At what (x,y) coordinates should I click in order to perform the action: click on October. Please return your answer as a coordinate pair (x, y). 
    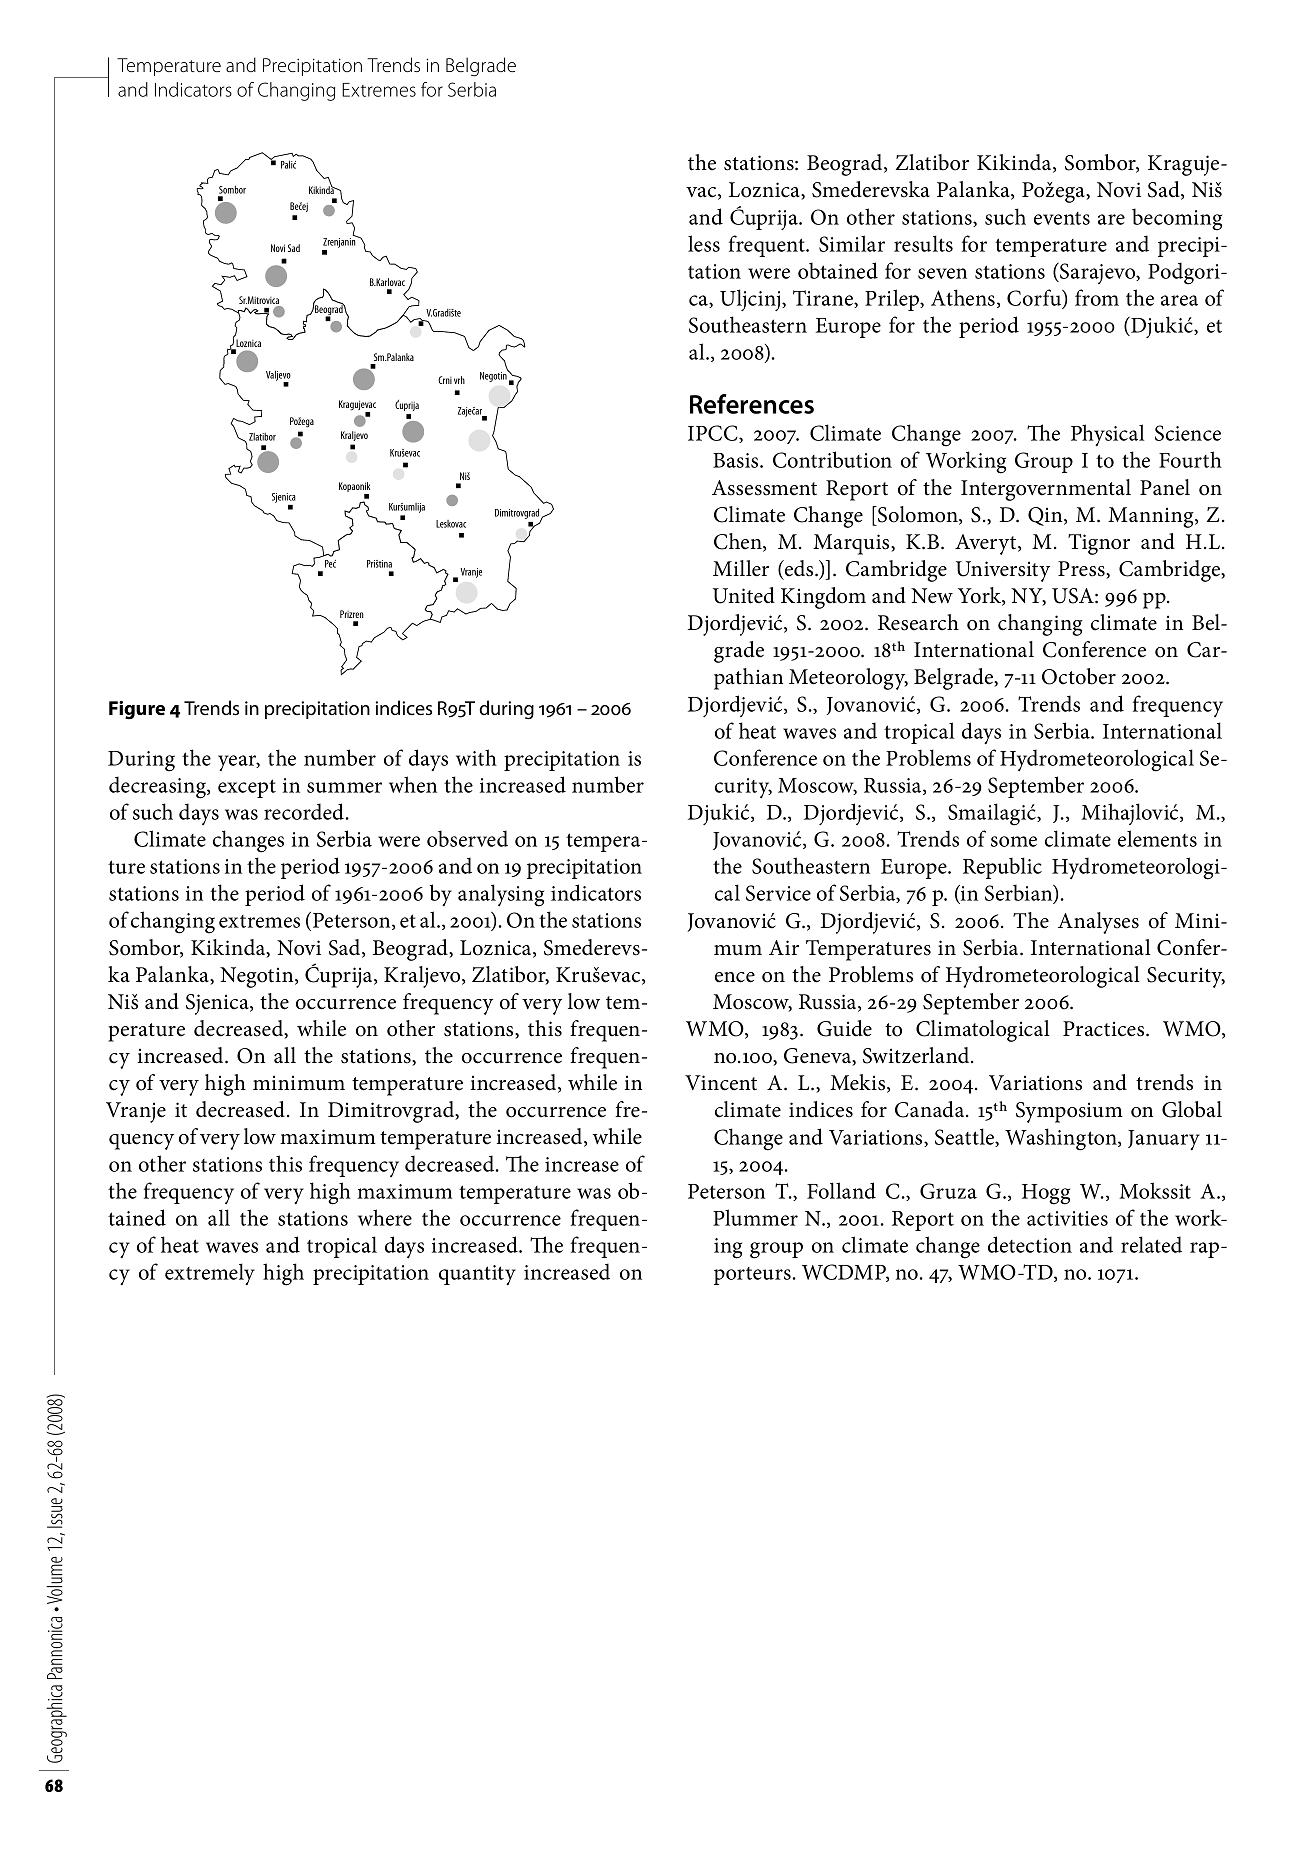
    Looking at the image, I should click on (1079, 676).
